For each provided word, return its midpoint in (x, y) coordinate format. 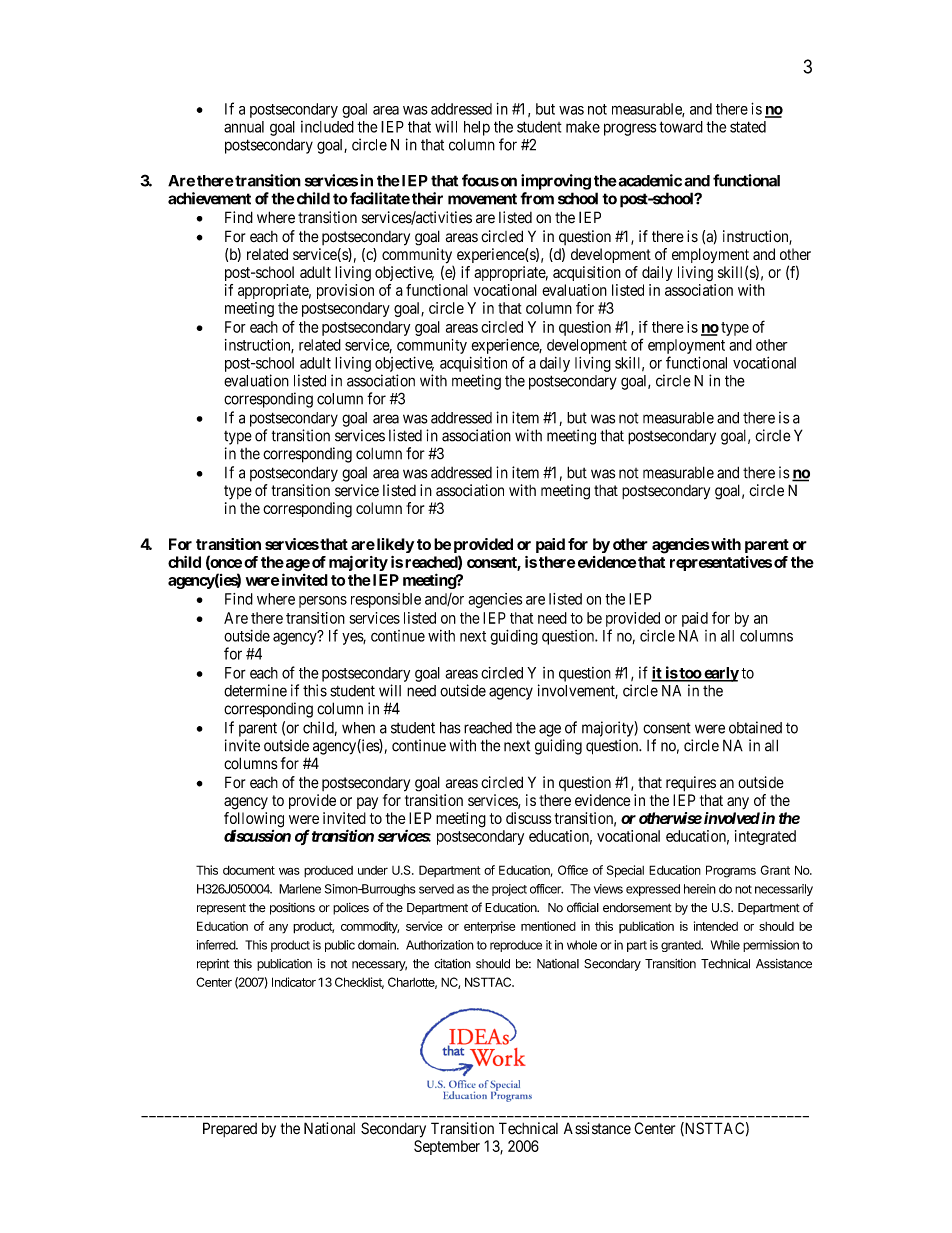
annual (244, 127)
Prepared (230, 1129)
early (720, 674)
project (509, 890)
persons (323, 602)
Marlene (300, 889)
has (450, 728)
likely (394, 545)
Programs (731, 871)
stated (748, 127)
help (477, 128)
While (725, 945)
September (447, 1147)
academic (649, 180)
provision (345, 291)
